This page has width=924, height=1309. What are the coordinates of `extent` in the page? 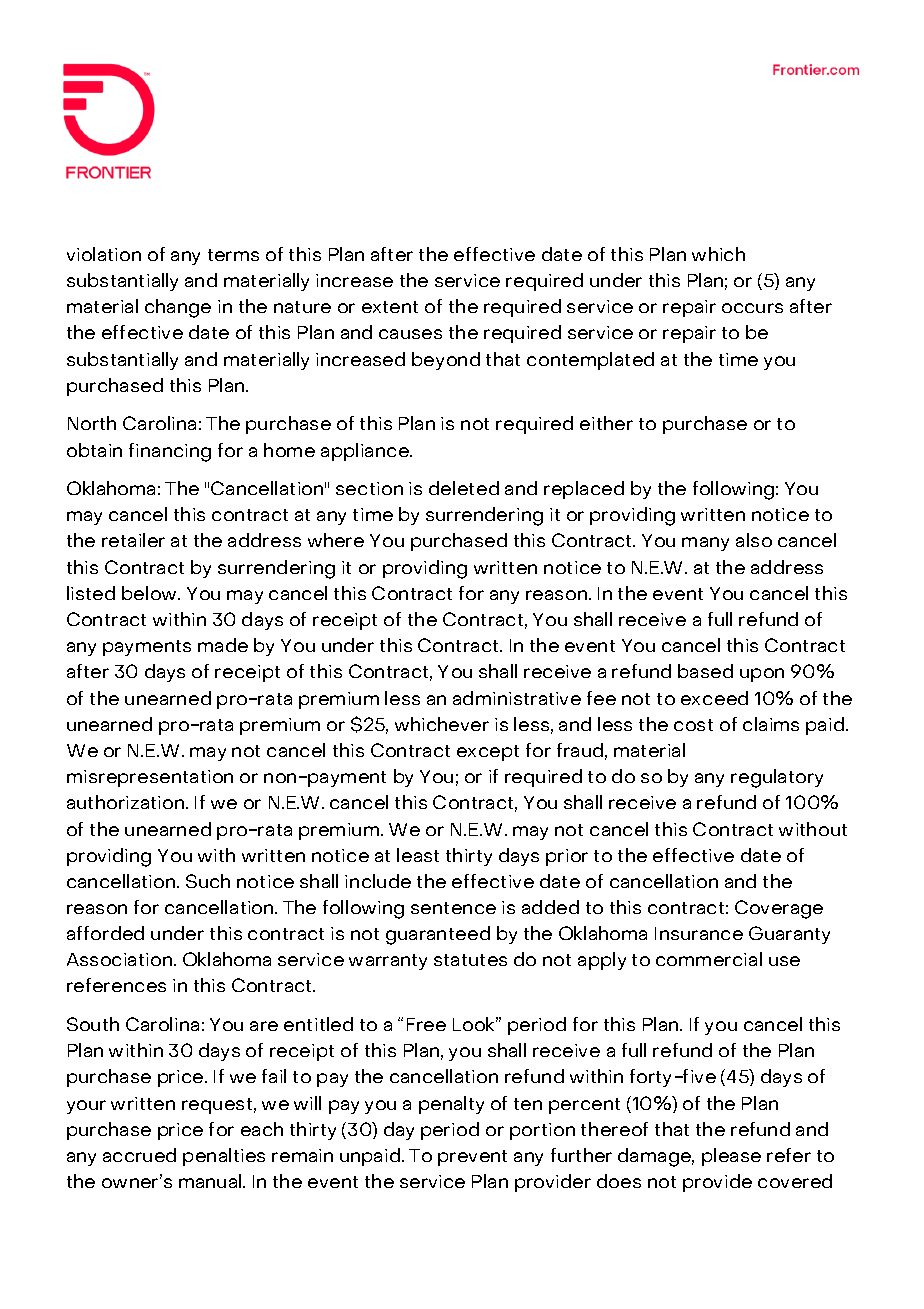 It's located at (390, 307).
